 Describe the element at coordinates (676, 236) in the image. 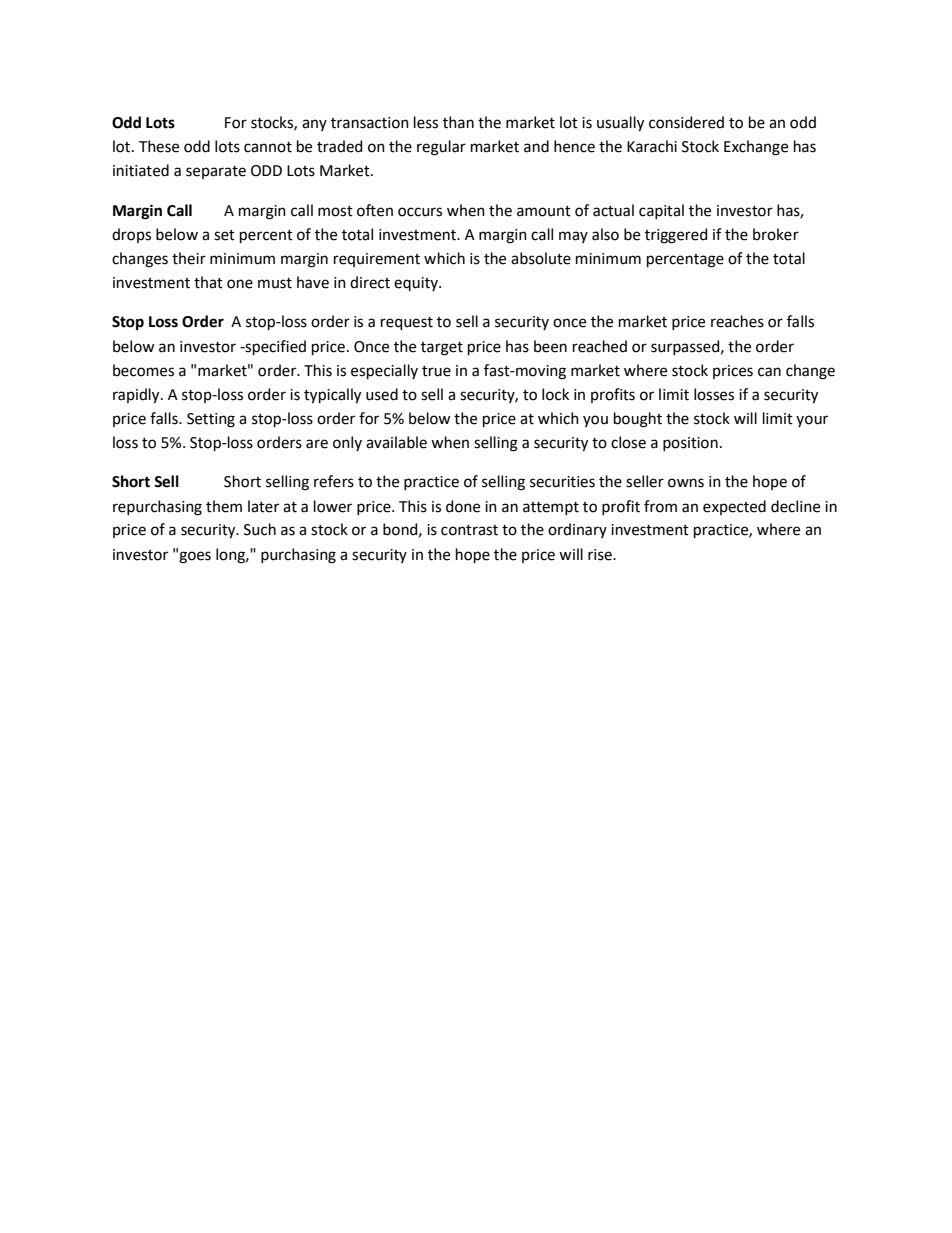

I see `triggered` at that location.
